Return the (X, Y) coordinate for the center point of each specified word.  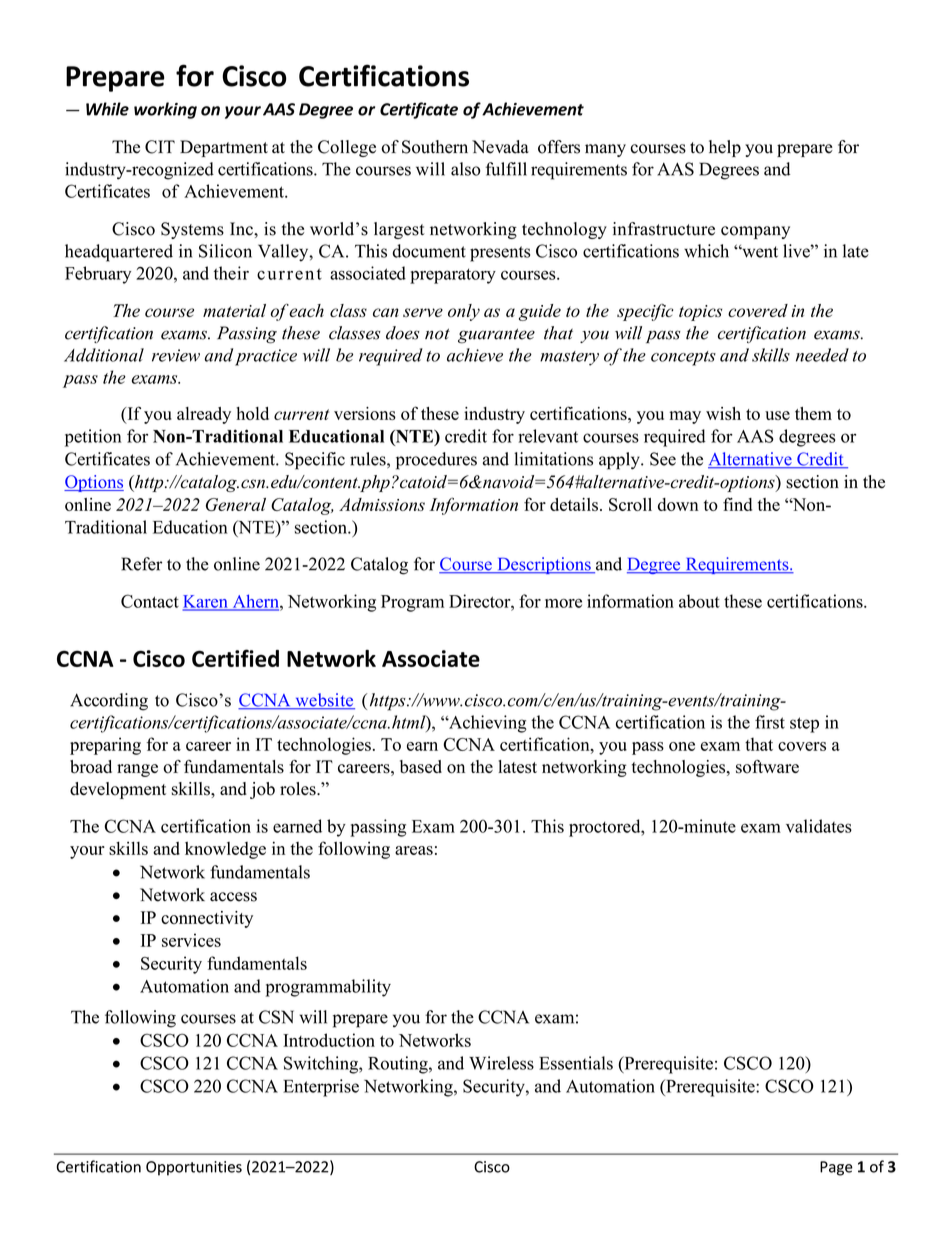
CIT (160, 147)
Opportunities (194, 1168)
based (421, 767)
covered (758, 310)
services (191, 940)
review (176, 355)
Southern (435, 147)
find (737, 504)
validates (819, 826)
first (770, 722)
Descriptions (544, 565)
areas (414, 850)
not (437, 334)
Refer (141, 564)
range (137, 770)
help (725, 148)
